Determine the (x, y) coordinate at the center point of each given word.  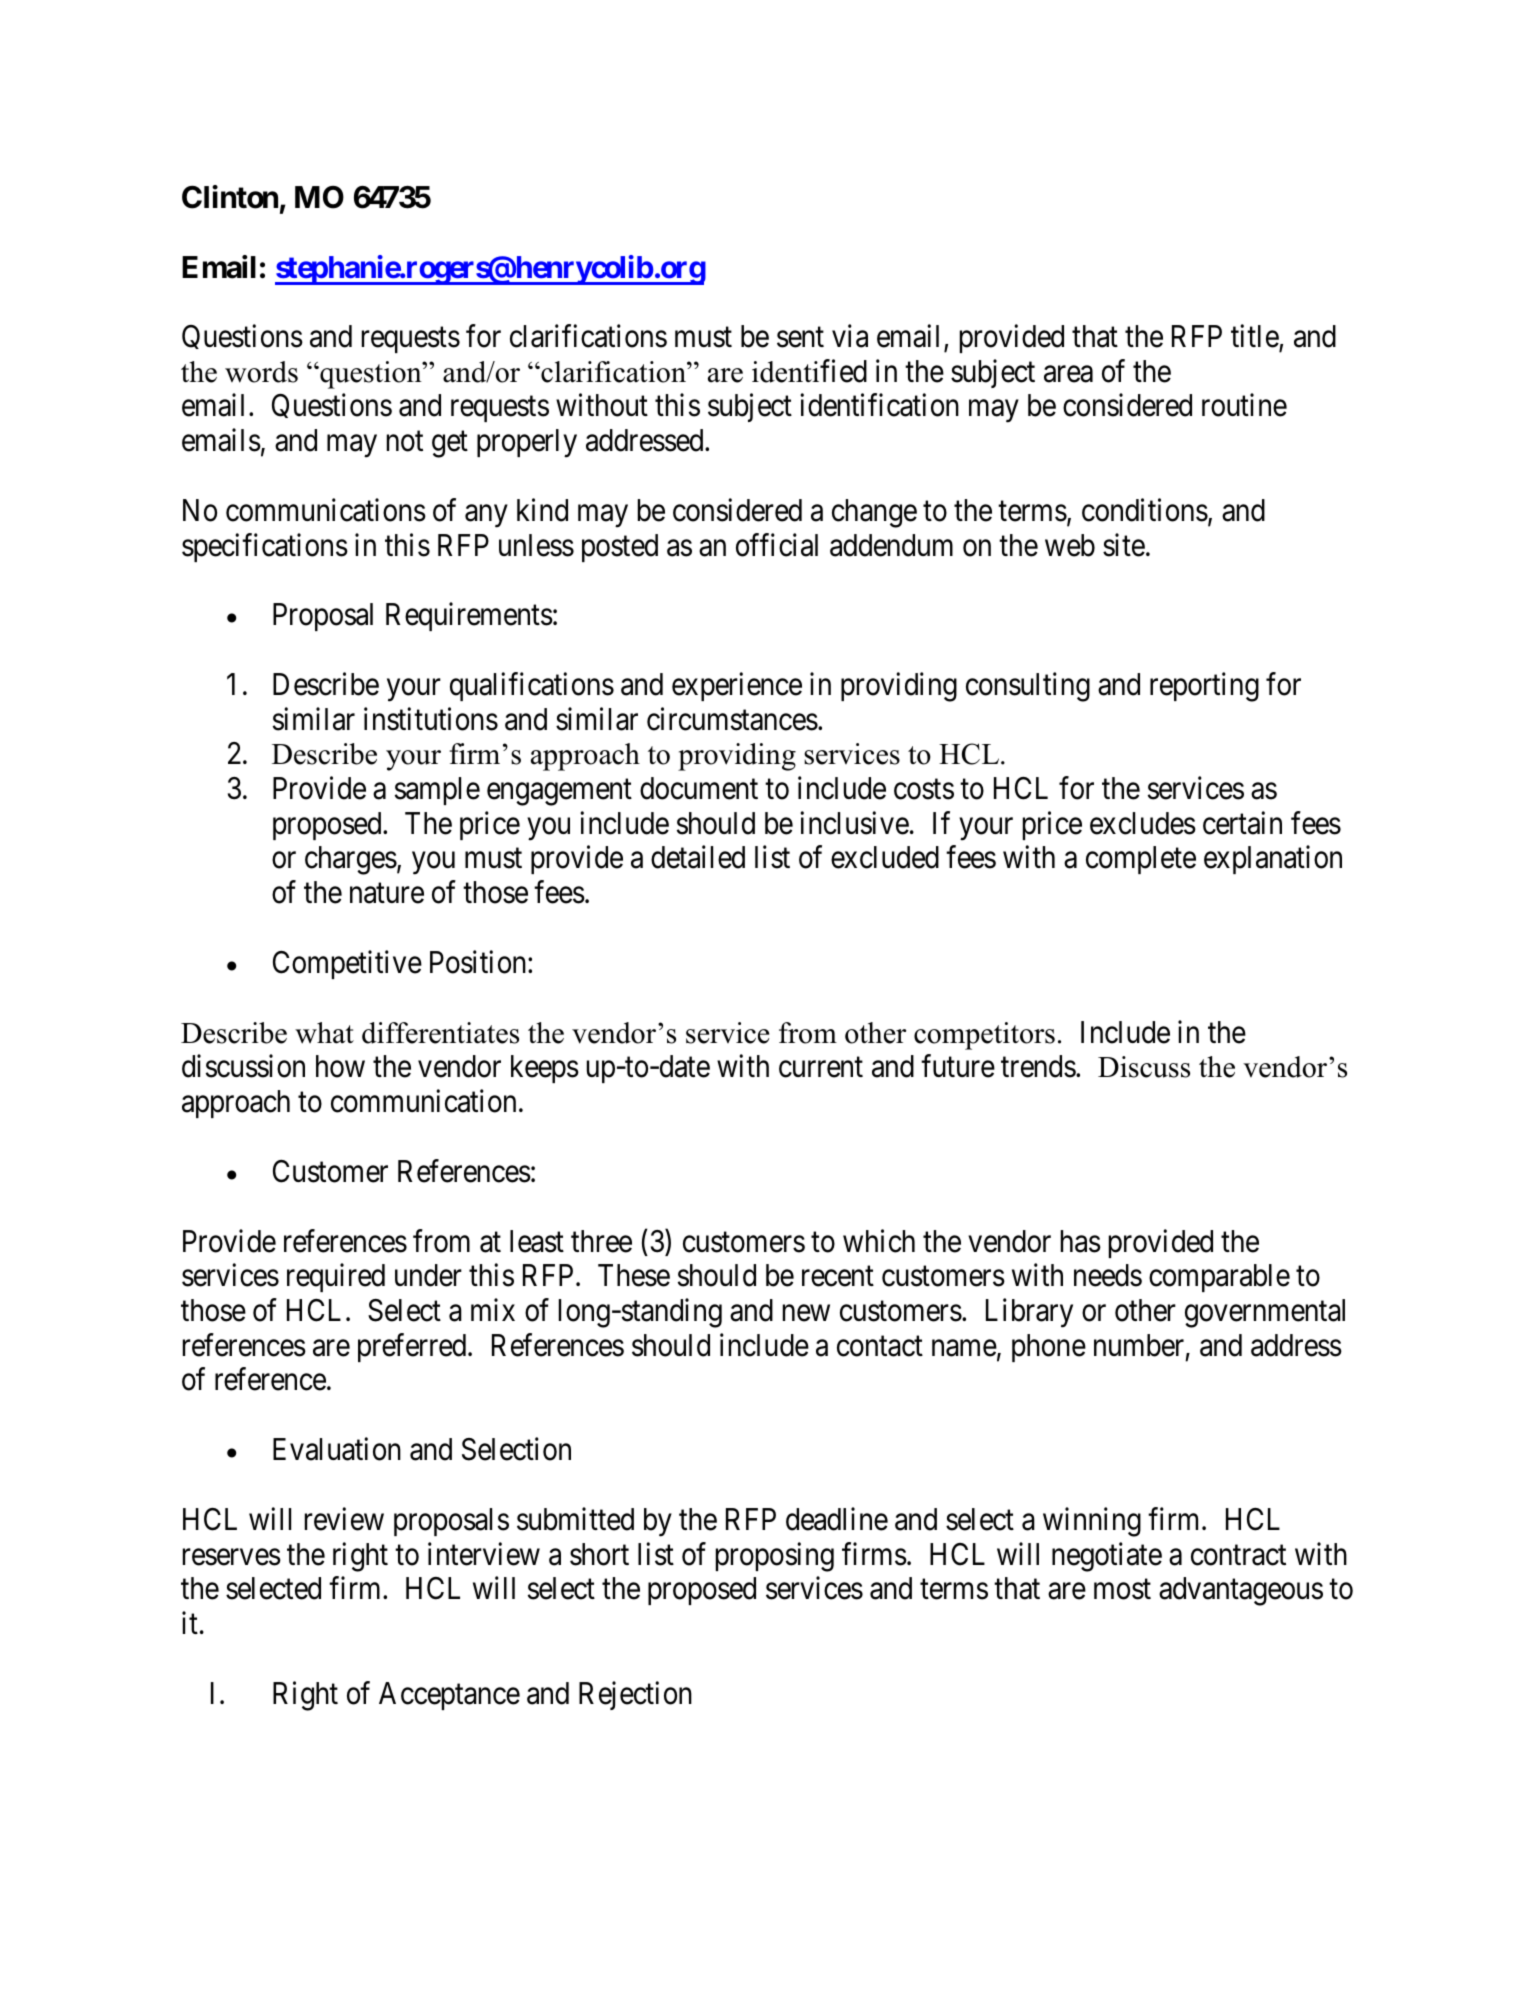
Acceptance (449, 1696)
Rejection (635, 1695)
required (336, 1278)
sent (800, 338)
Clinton (230, 197)
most (1122, 1590)
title (1255, 337)
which (879, 1241)
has (1081, 1241)
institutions (431, 719)
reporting (1204, 687)
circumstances (732, 719)
